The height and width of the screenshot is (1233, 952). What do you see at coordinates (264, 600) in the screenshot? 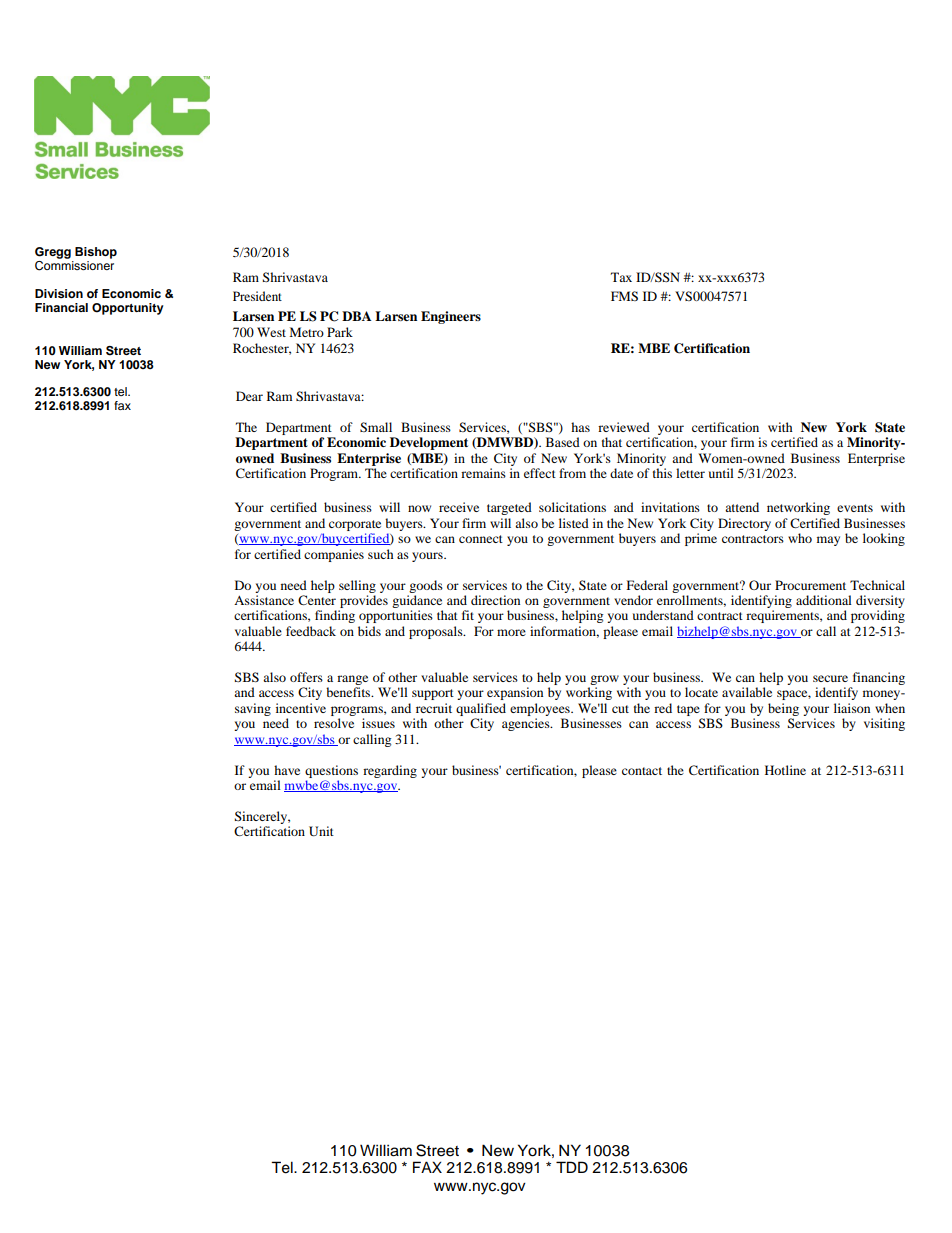
I see `Assistance` at bounding box center [264, 600].
